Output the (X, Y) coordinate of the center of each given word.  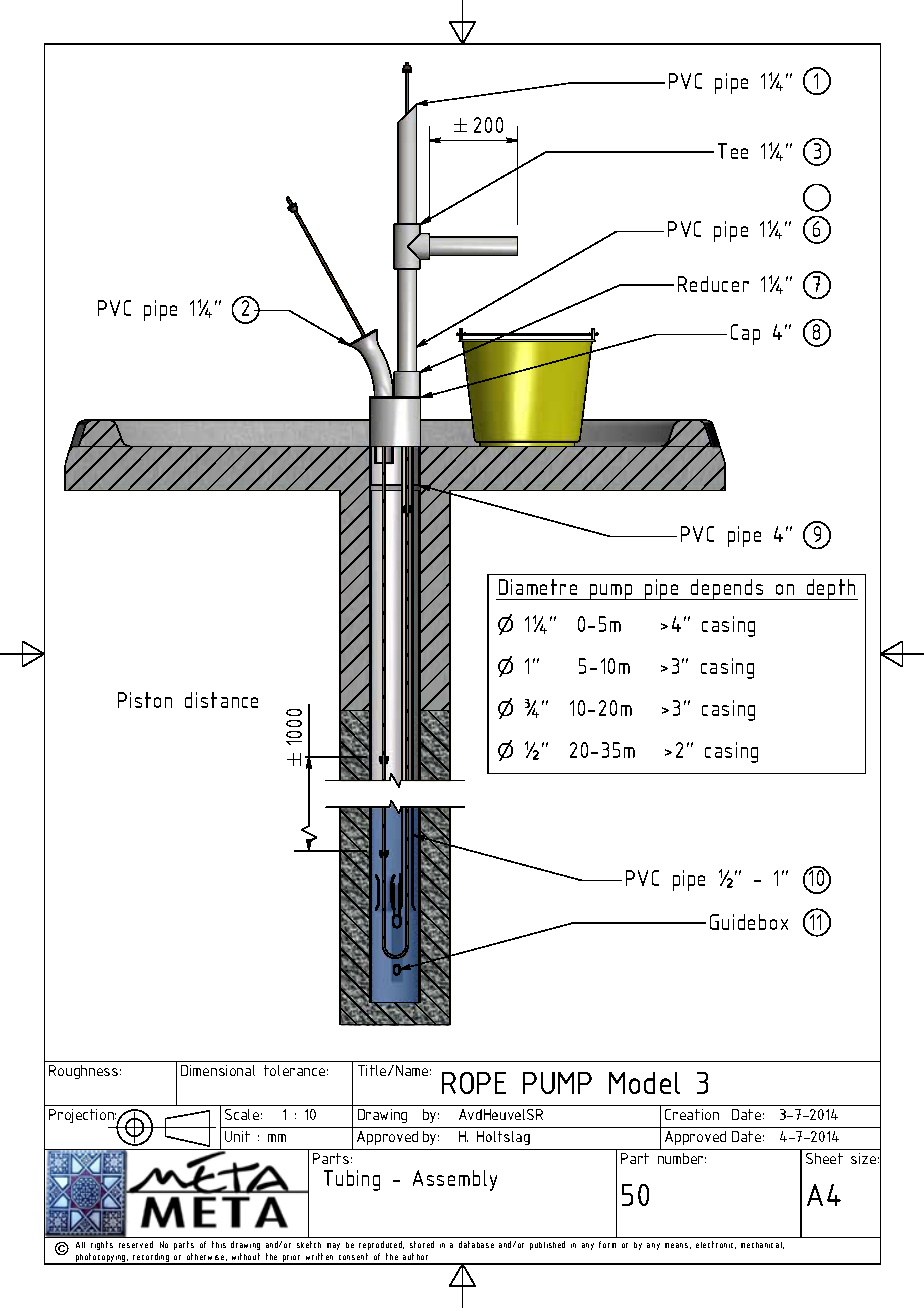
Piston (145, 700)
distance (221, 700)
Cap (745, 334)
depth (831, 589)
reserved (136, 1244)
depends (727, 589)
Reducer (713, 284)
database (476, 1244)
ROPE (474, 1083)
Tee (733, 151)
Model (644, 1083)
